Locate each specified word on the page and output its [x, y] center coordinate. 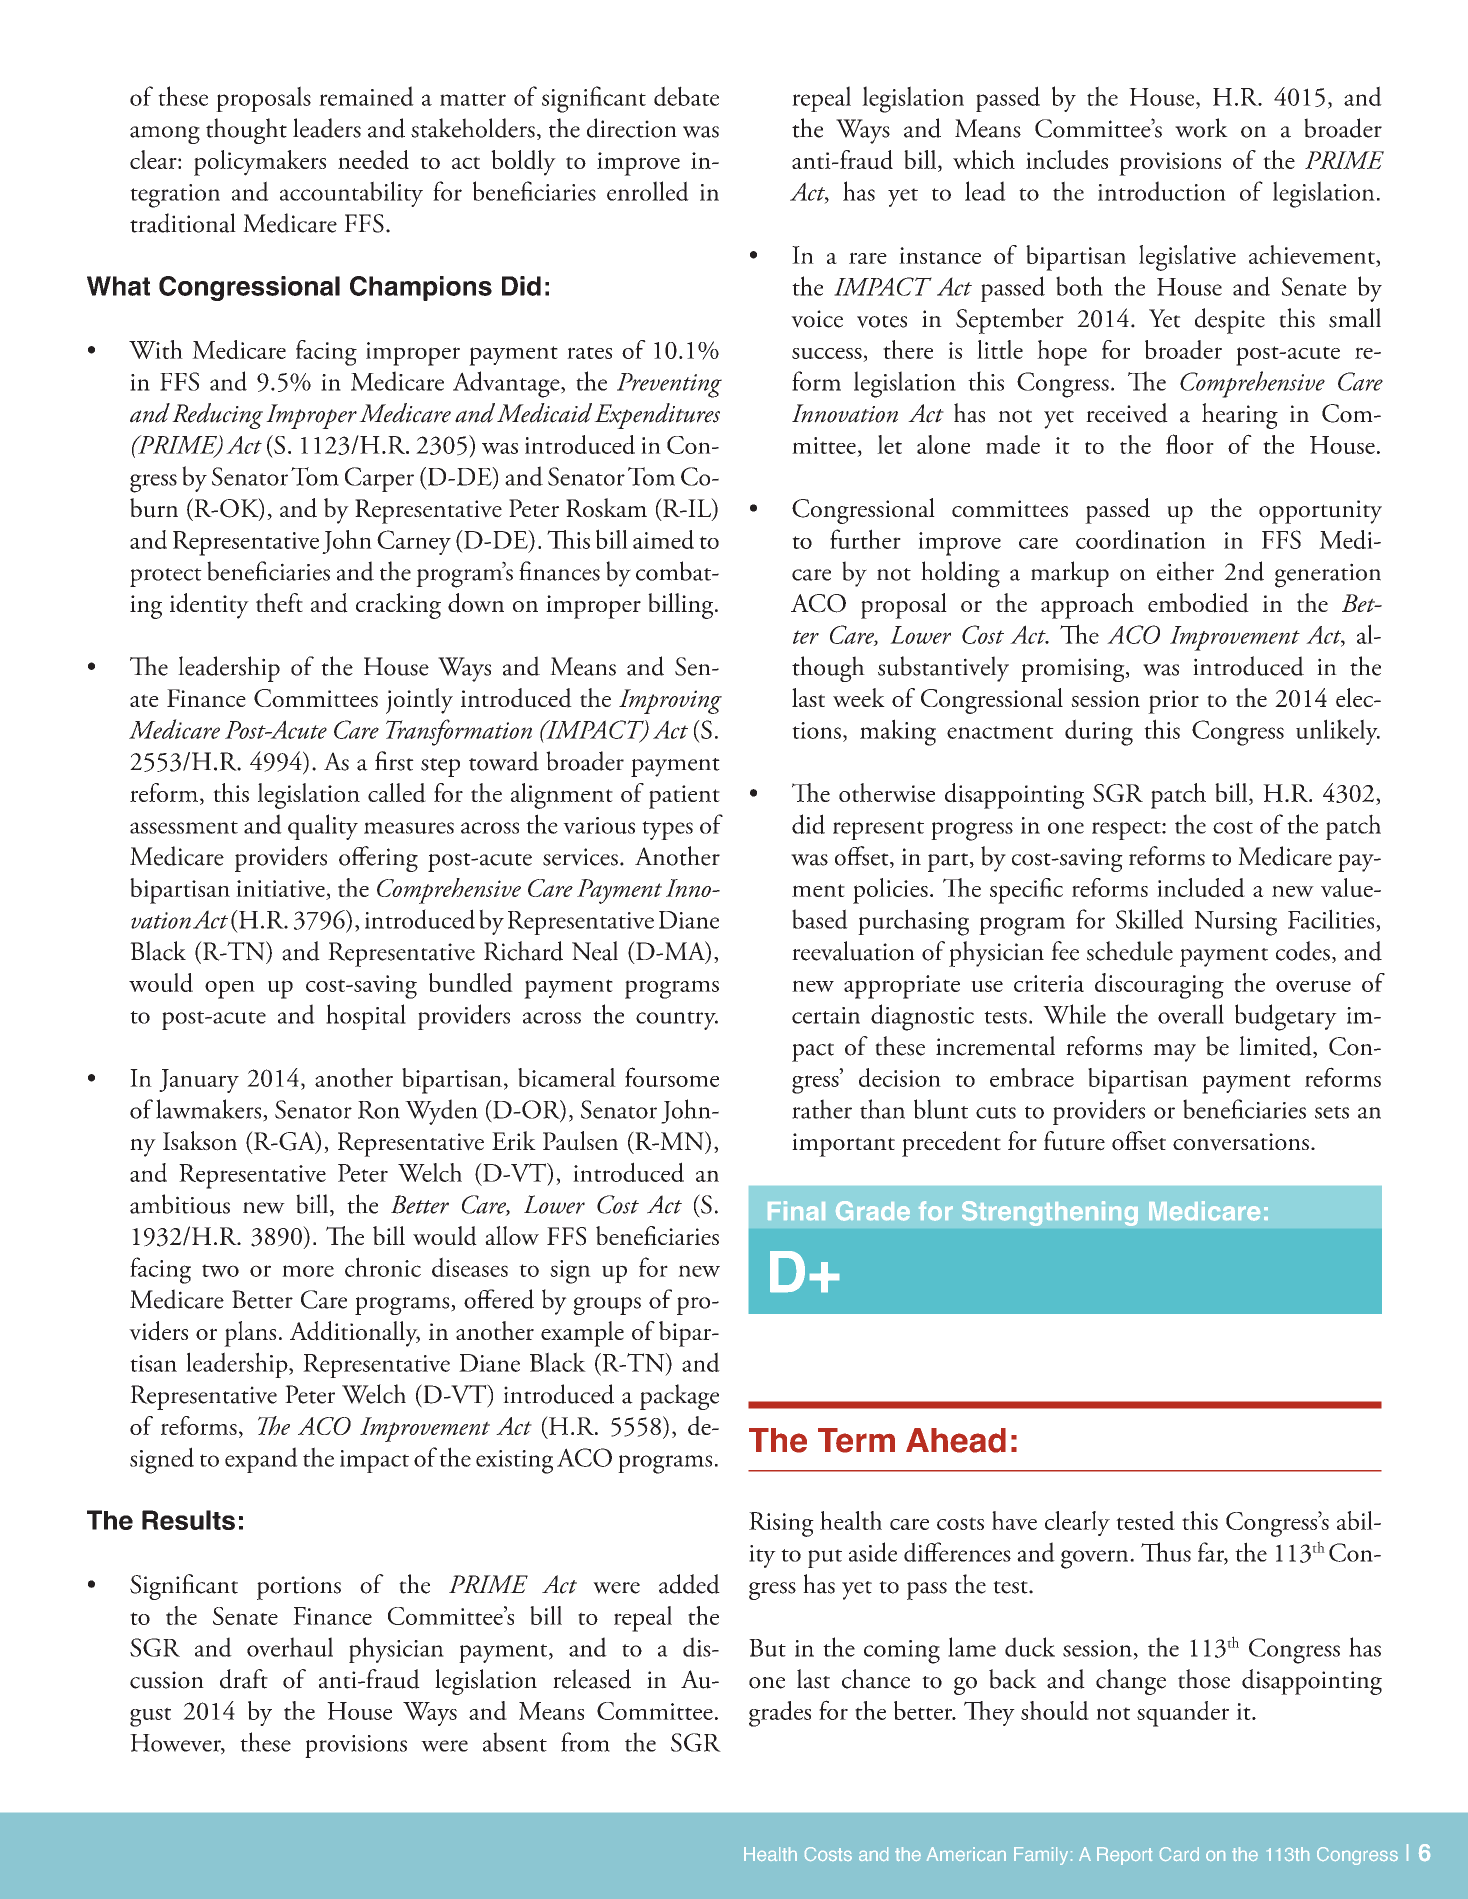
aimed [663, 539]
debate [686, 96]
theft [279, 602]
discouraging [1159, 986]
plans [250, 1334]
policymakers [260, 163]
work [1201, 128]
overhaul [290, 1647]
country [677, 1020]
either [1185, 571]
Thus [1166, 1552]
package [679, 1397]
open [230, 989]
